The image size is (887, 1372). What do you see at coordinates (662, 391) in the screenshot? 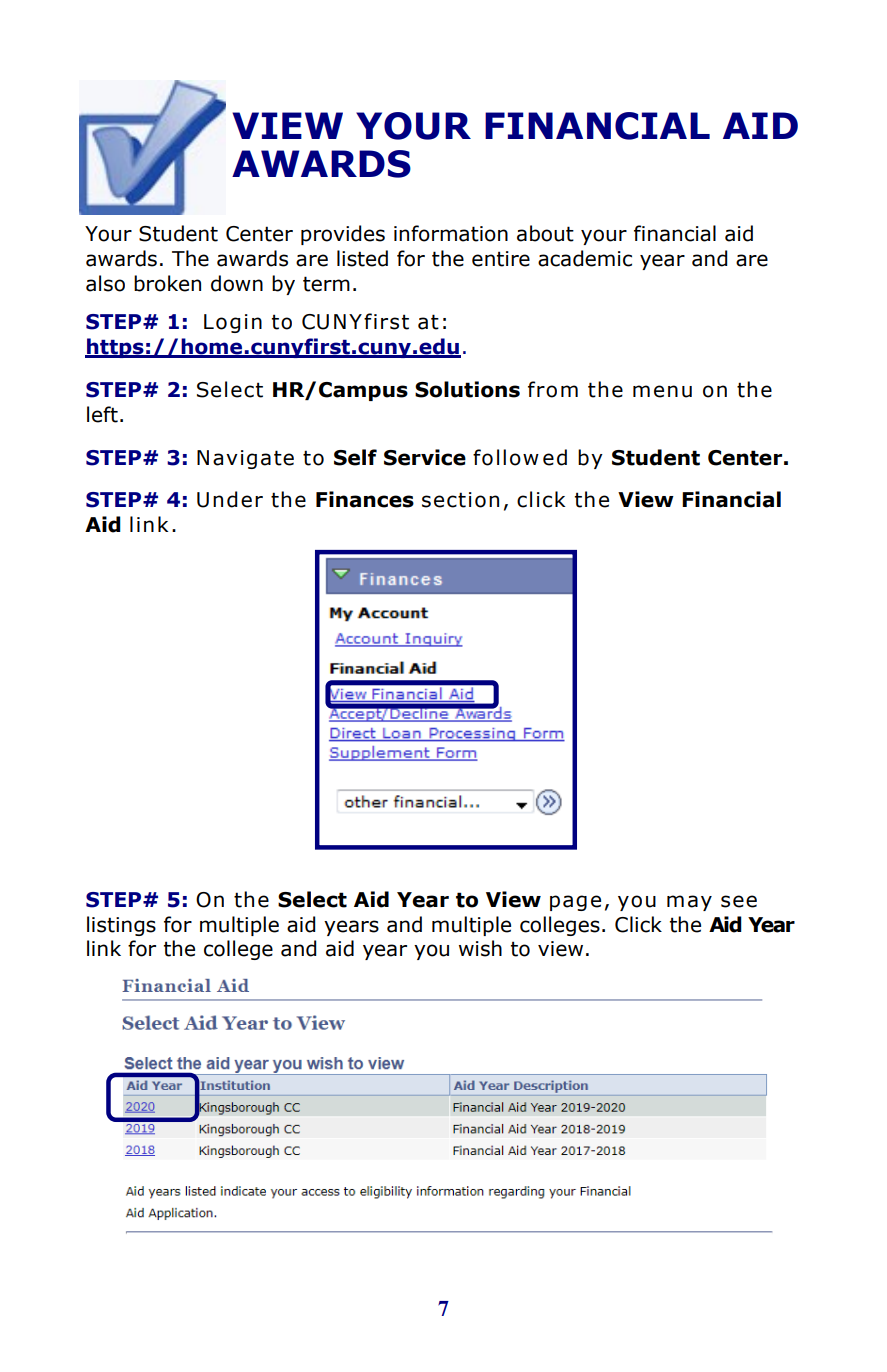
I see `menu` at bounding box center [662, 391].
